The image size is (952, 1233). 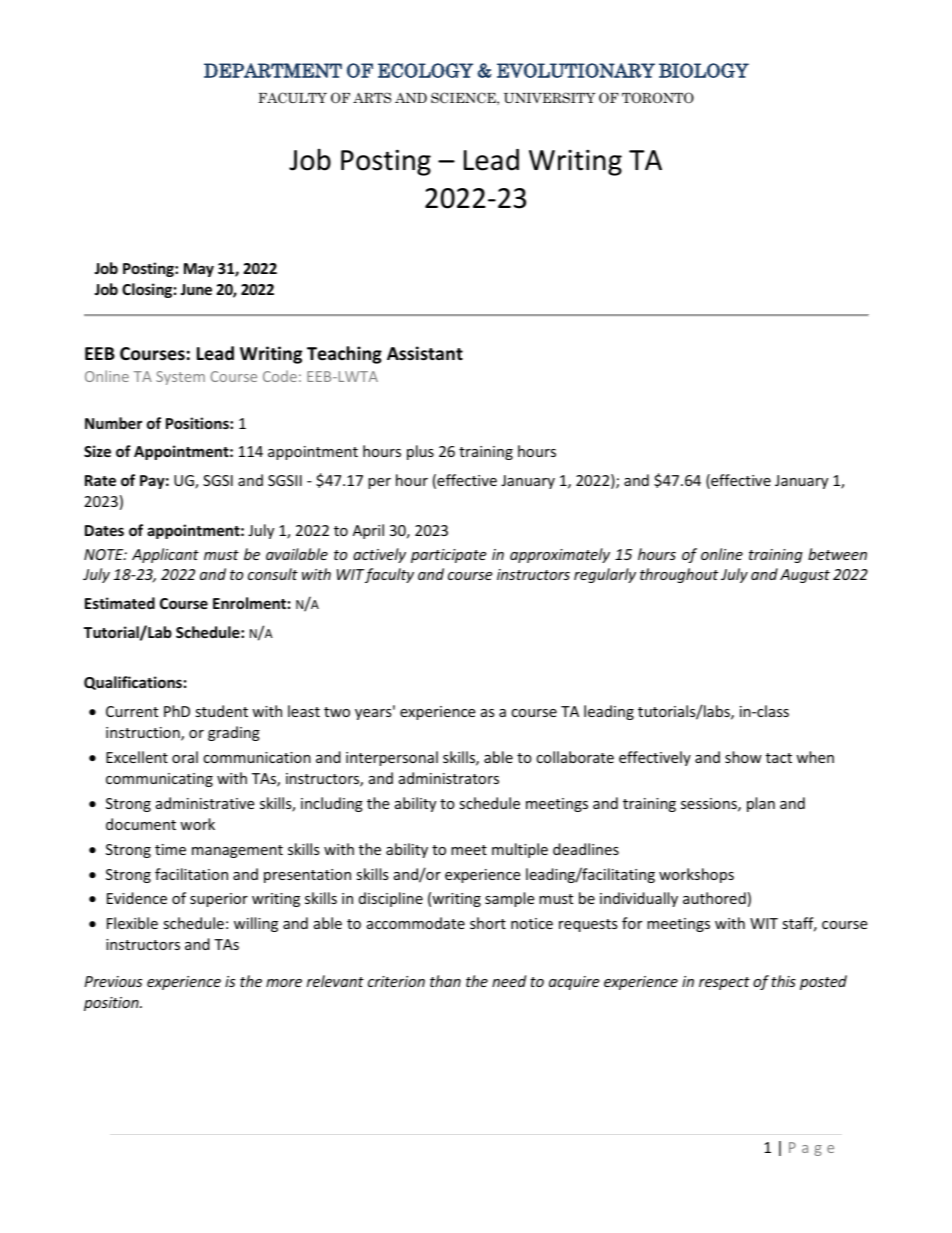 What do you see at coordinates (165, 555) in the image?
I see `Applicant` at bounding box center [165, 555].
